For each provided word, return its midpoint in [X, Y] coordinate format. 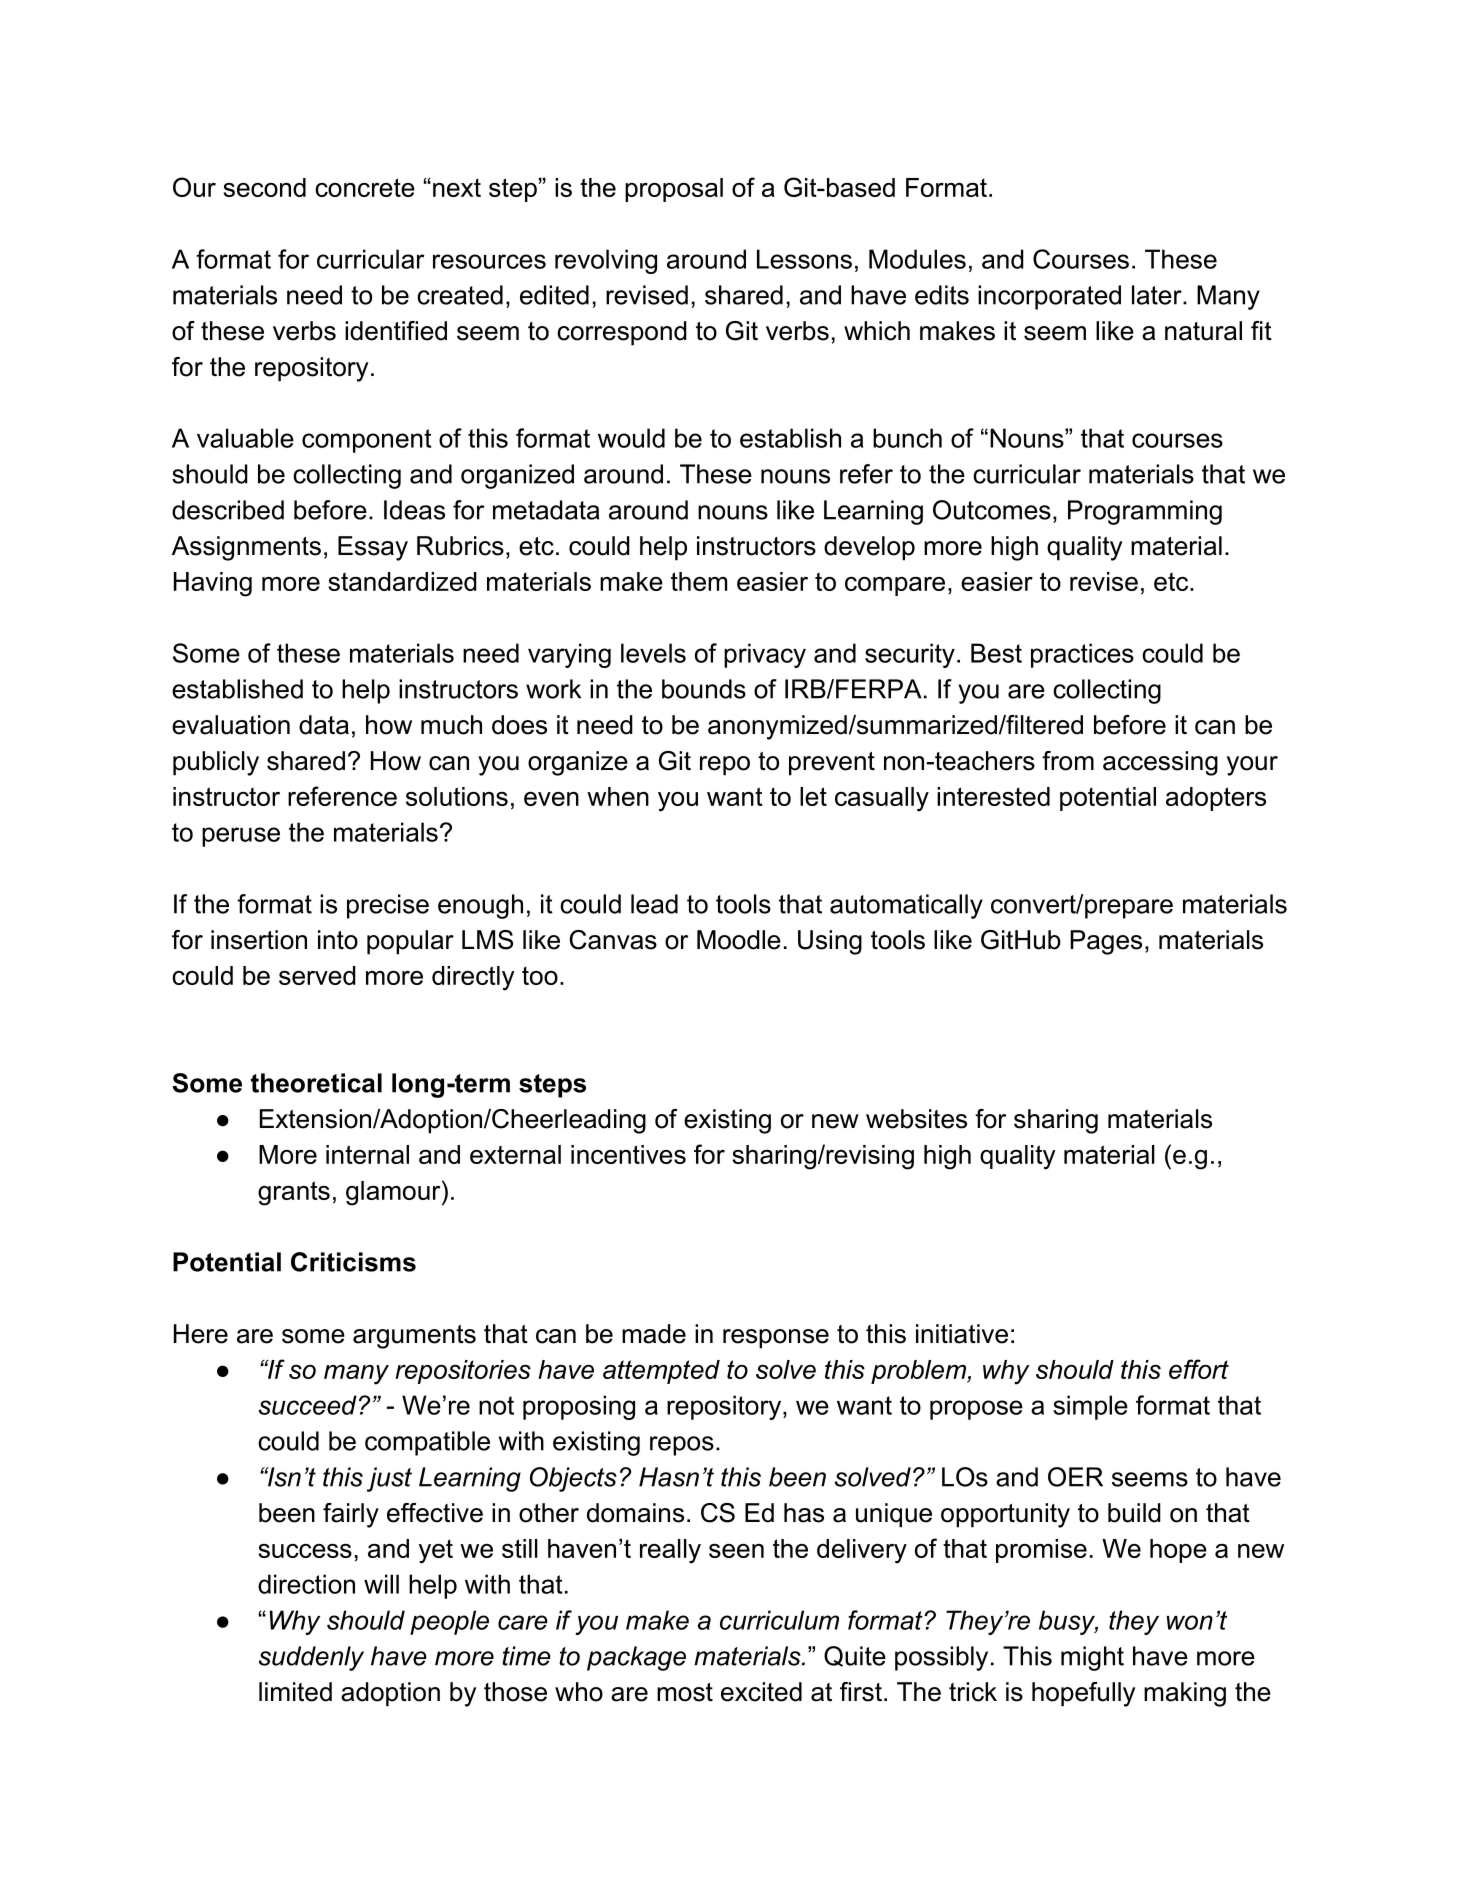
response [776, 1339]
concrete [365, 187]
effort [1199, 1369]
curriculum [779, 1620]
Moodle [739, 940]
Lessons [804, 259]
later [1158, 295]
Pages [1106, 942]
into [338, 940]
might [1092, 1658]
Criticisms [353, 1262]
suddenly [311, 1658]
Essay [373, 548]
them [699, 581]
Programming [1145, 512]
